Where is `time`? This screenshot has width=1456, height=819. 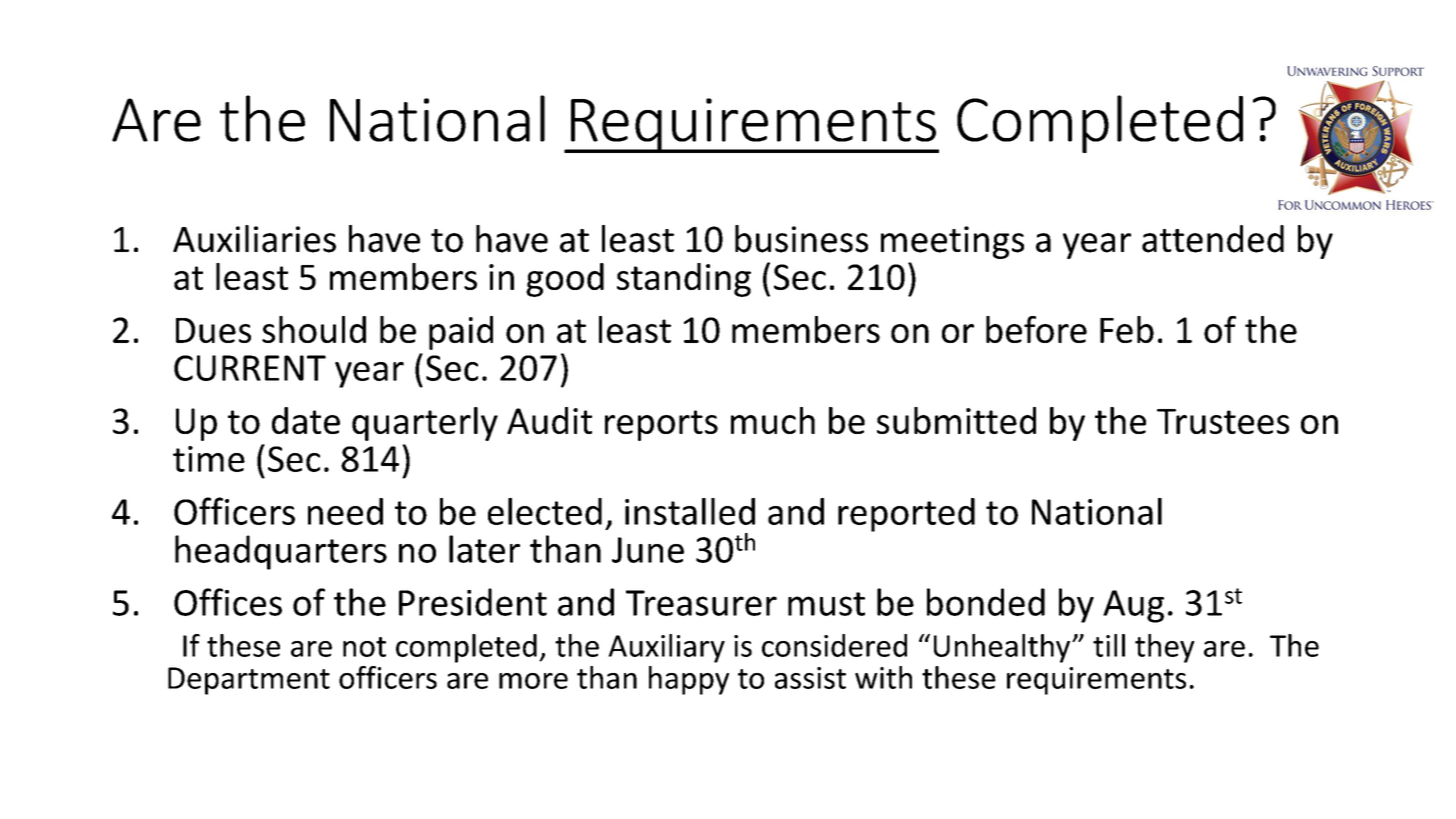
time is located at coordinates (209, 459).
